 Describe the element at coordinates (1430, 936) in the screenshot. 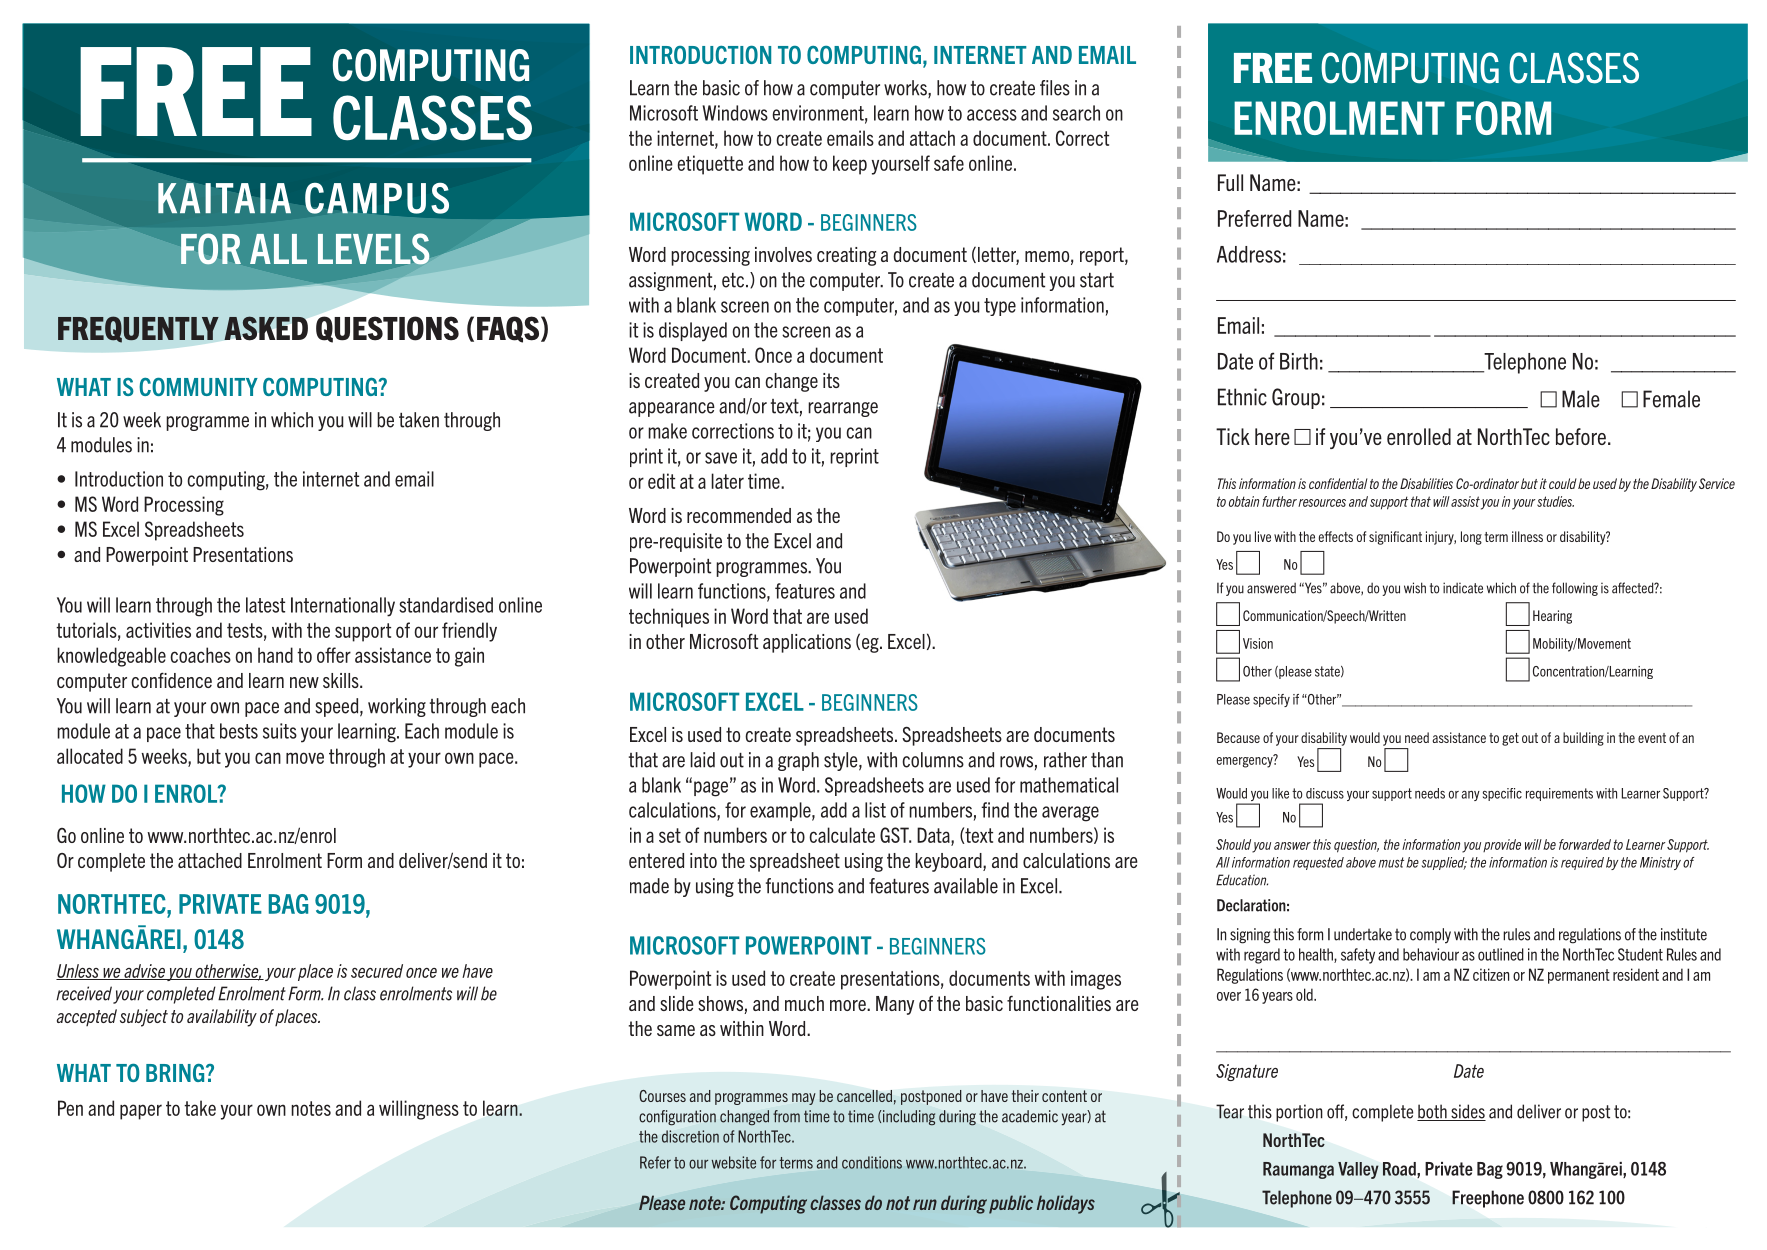

I see `comply` at that location.
